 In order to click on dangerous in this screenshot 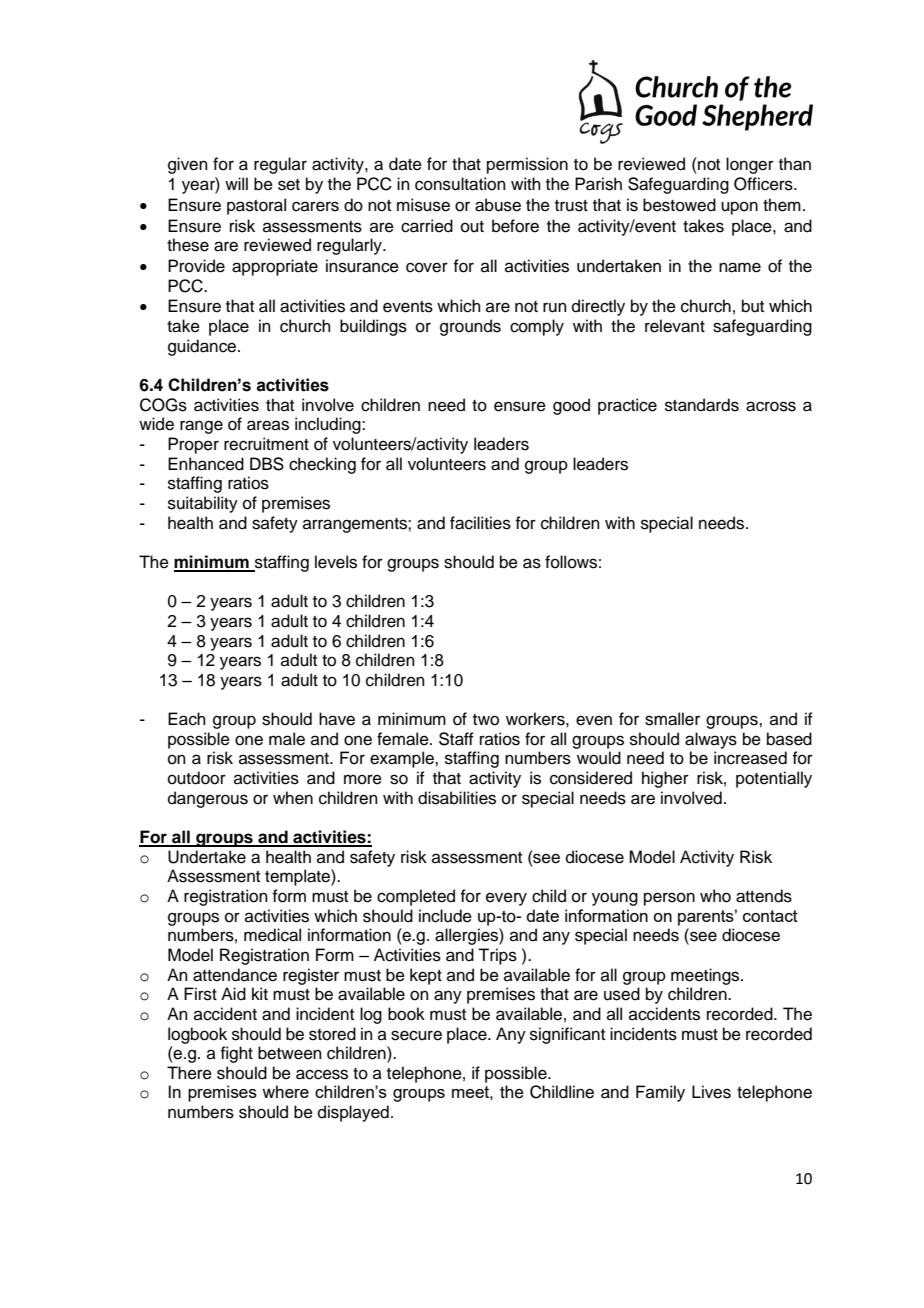, I will do `click(208, 799)`.
